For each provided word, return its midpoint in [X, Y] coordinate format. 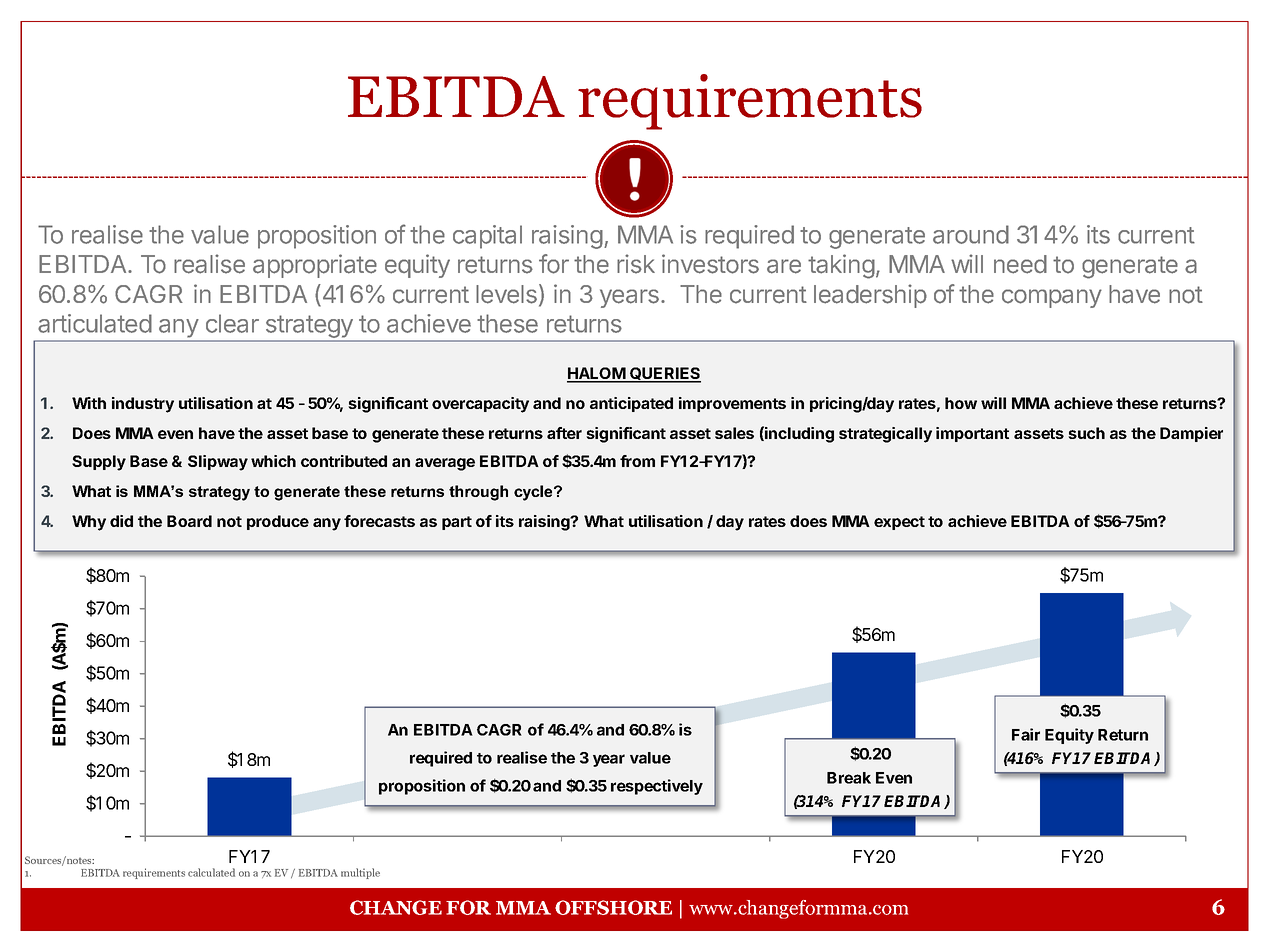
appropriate [315, 266]
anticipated [631, 404]
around [971, 234]
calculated [211, 872]
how [961, 403]
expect [899, 523]
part [457, 523]
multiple [360, 873]
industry [143, 405]
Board [189, 521]
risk [636, 264]
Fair [1026, 734]
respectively [657, 787]
